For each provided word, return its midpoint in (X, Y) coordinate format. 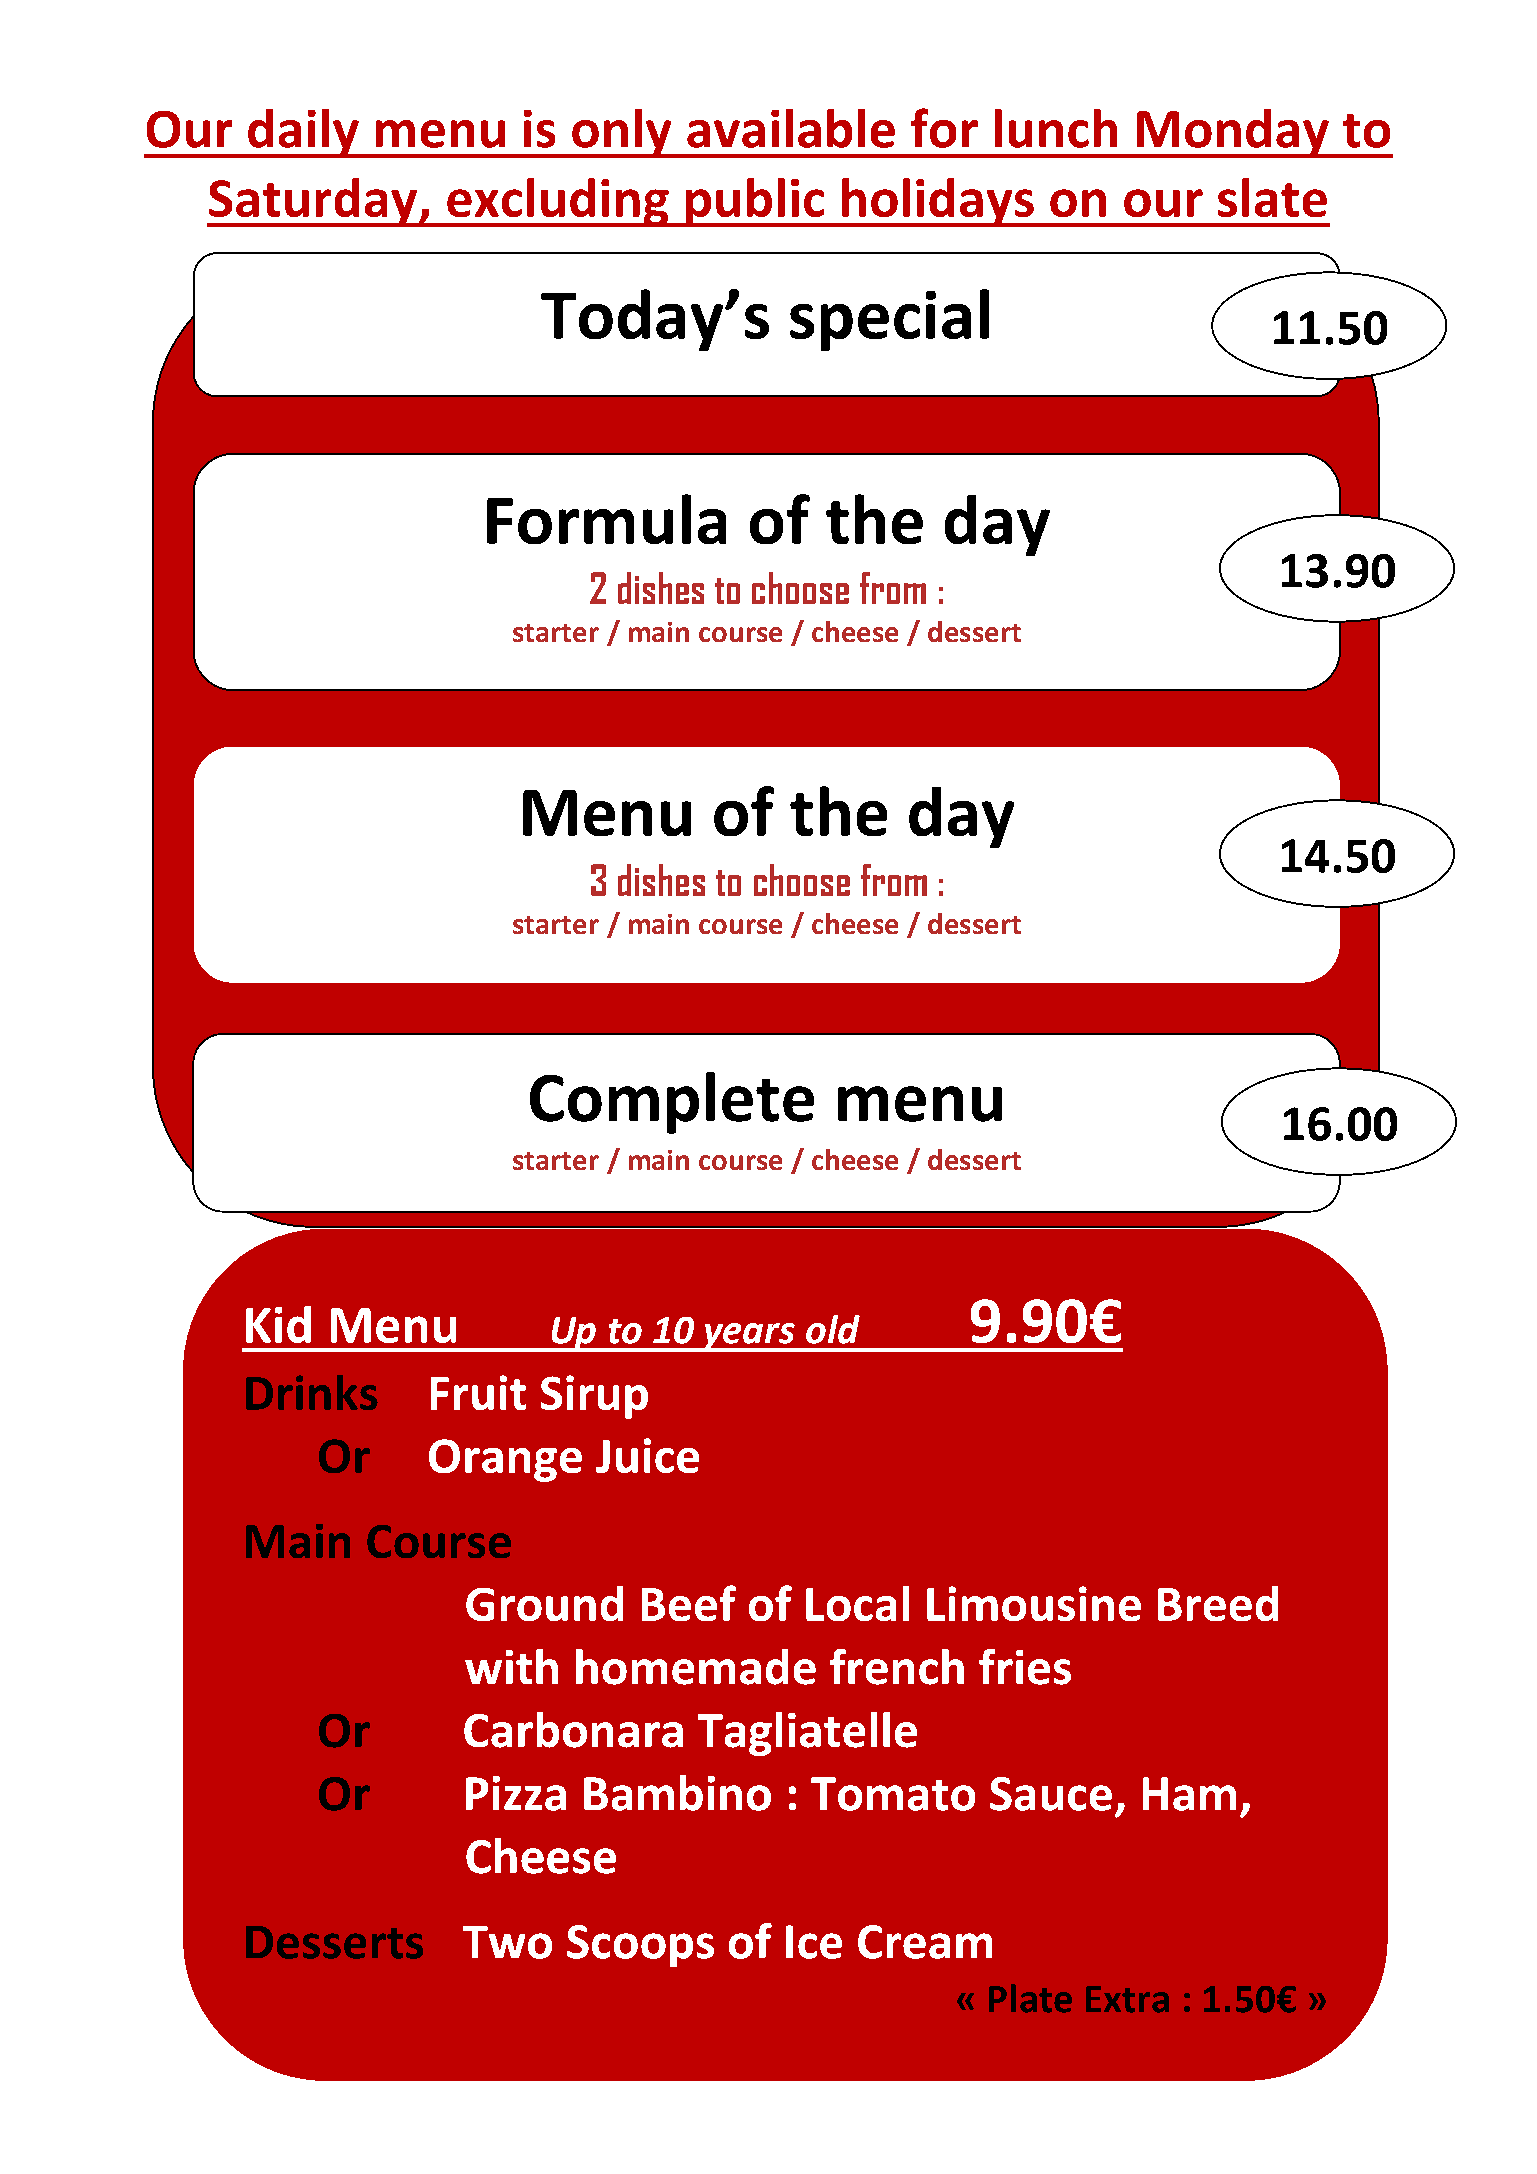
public (755, 202)
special (889, 320)
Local (857, 1603)
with (511, 1666)
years (749, 1337)
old (833, 1329)
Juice (647, 1455)
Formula (606, 519)
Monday (1233, 133)
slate (1272, 197)
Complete (672, 1103)
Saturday (313, 202)
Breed (1218, 1603)
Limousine (1034, 1603)
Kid (278, 1324)
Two (507, 1942)
